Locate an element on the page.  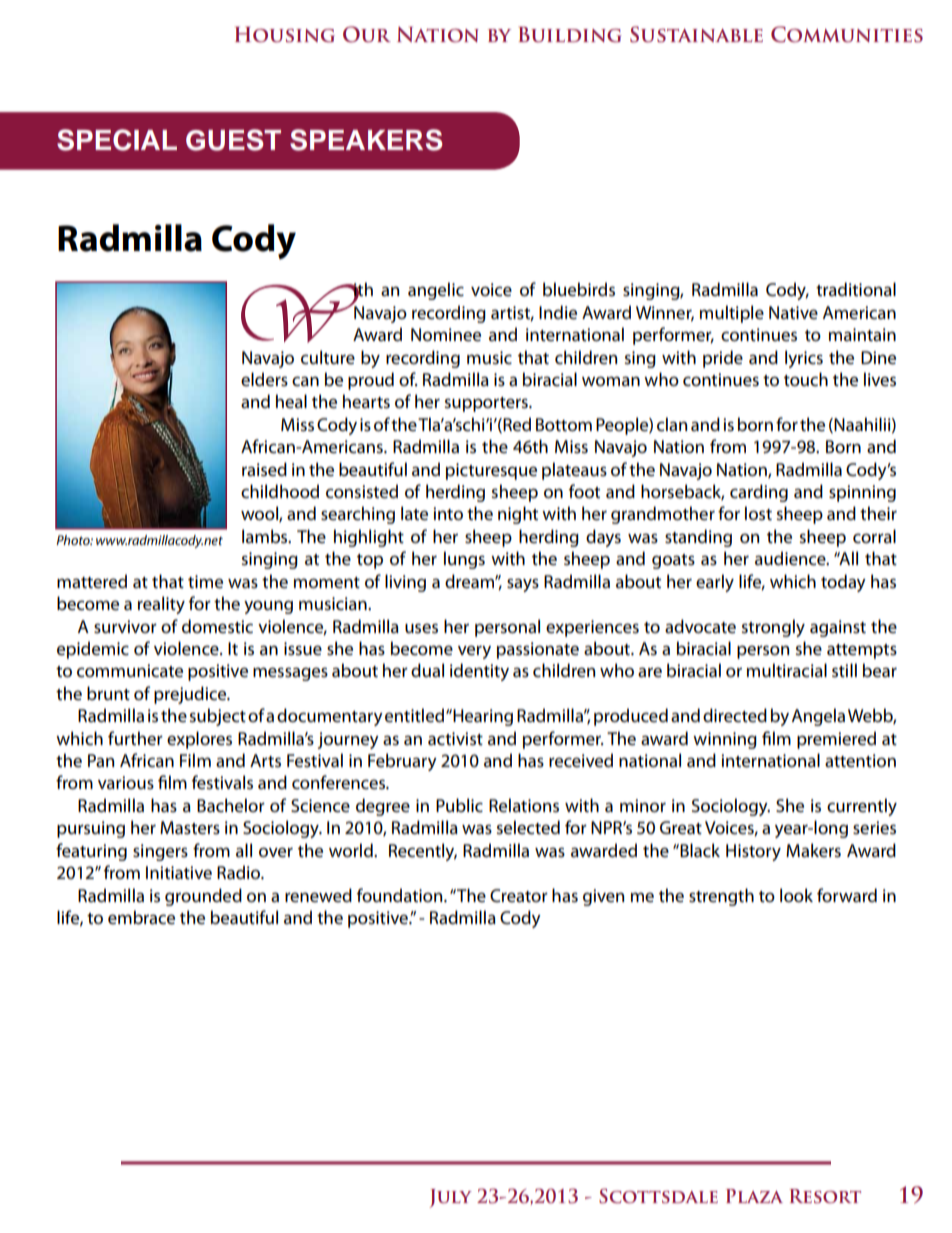
Building is located at coordinates (570, 35).
